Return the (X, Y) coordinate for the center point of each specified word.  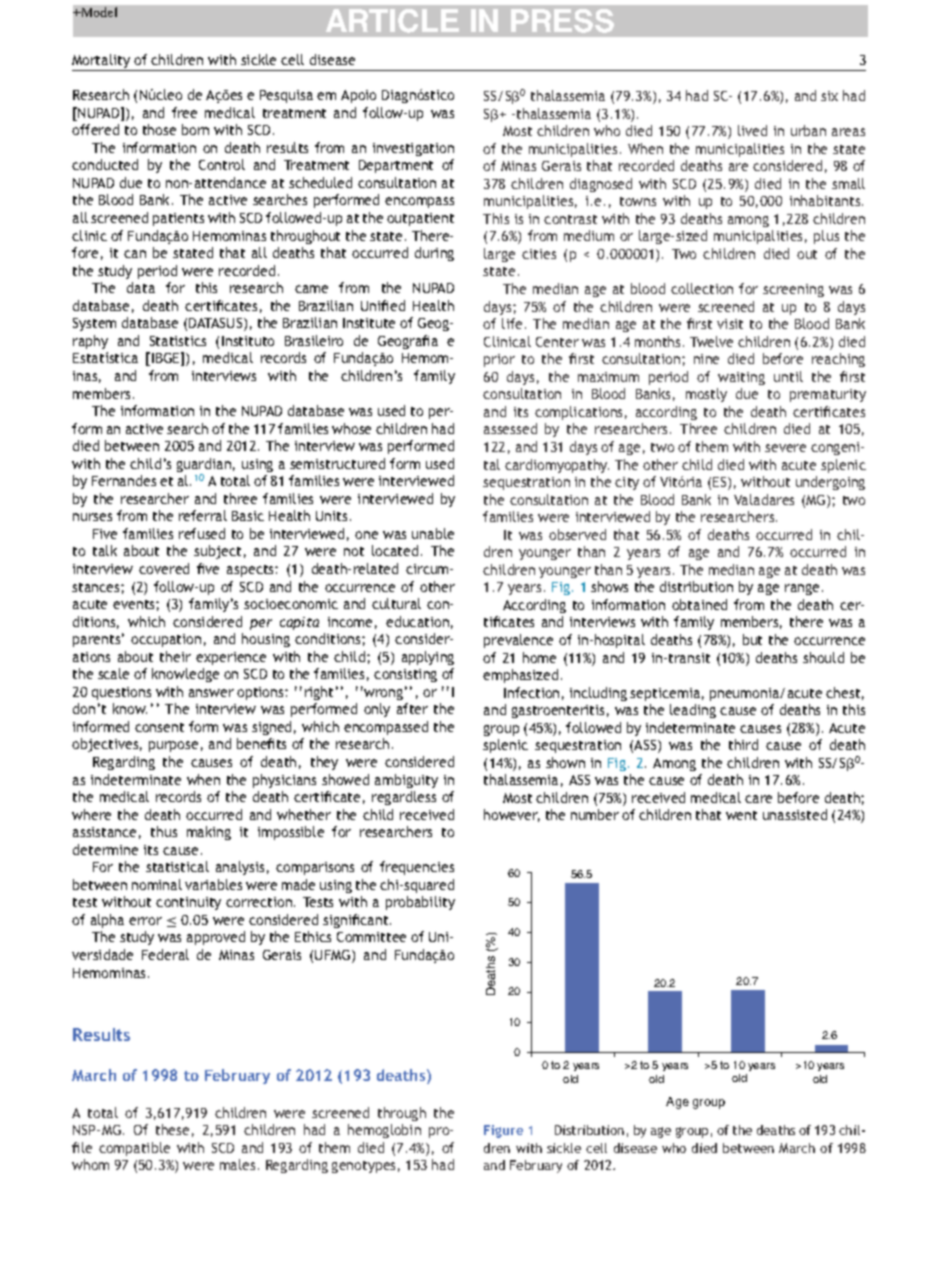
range (804, 589)
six (829, 96)
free (184, 112)
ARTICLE (392, 21)
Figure (503, 1131)
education (417, 621)
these (172, 1129)
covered (164, 568)
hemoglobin (384, 1131)
